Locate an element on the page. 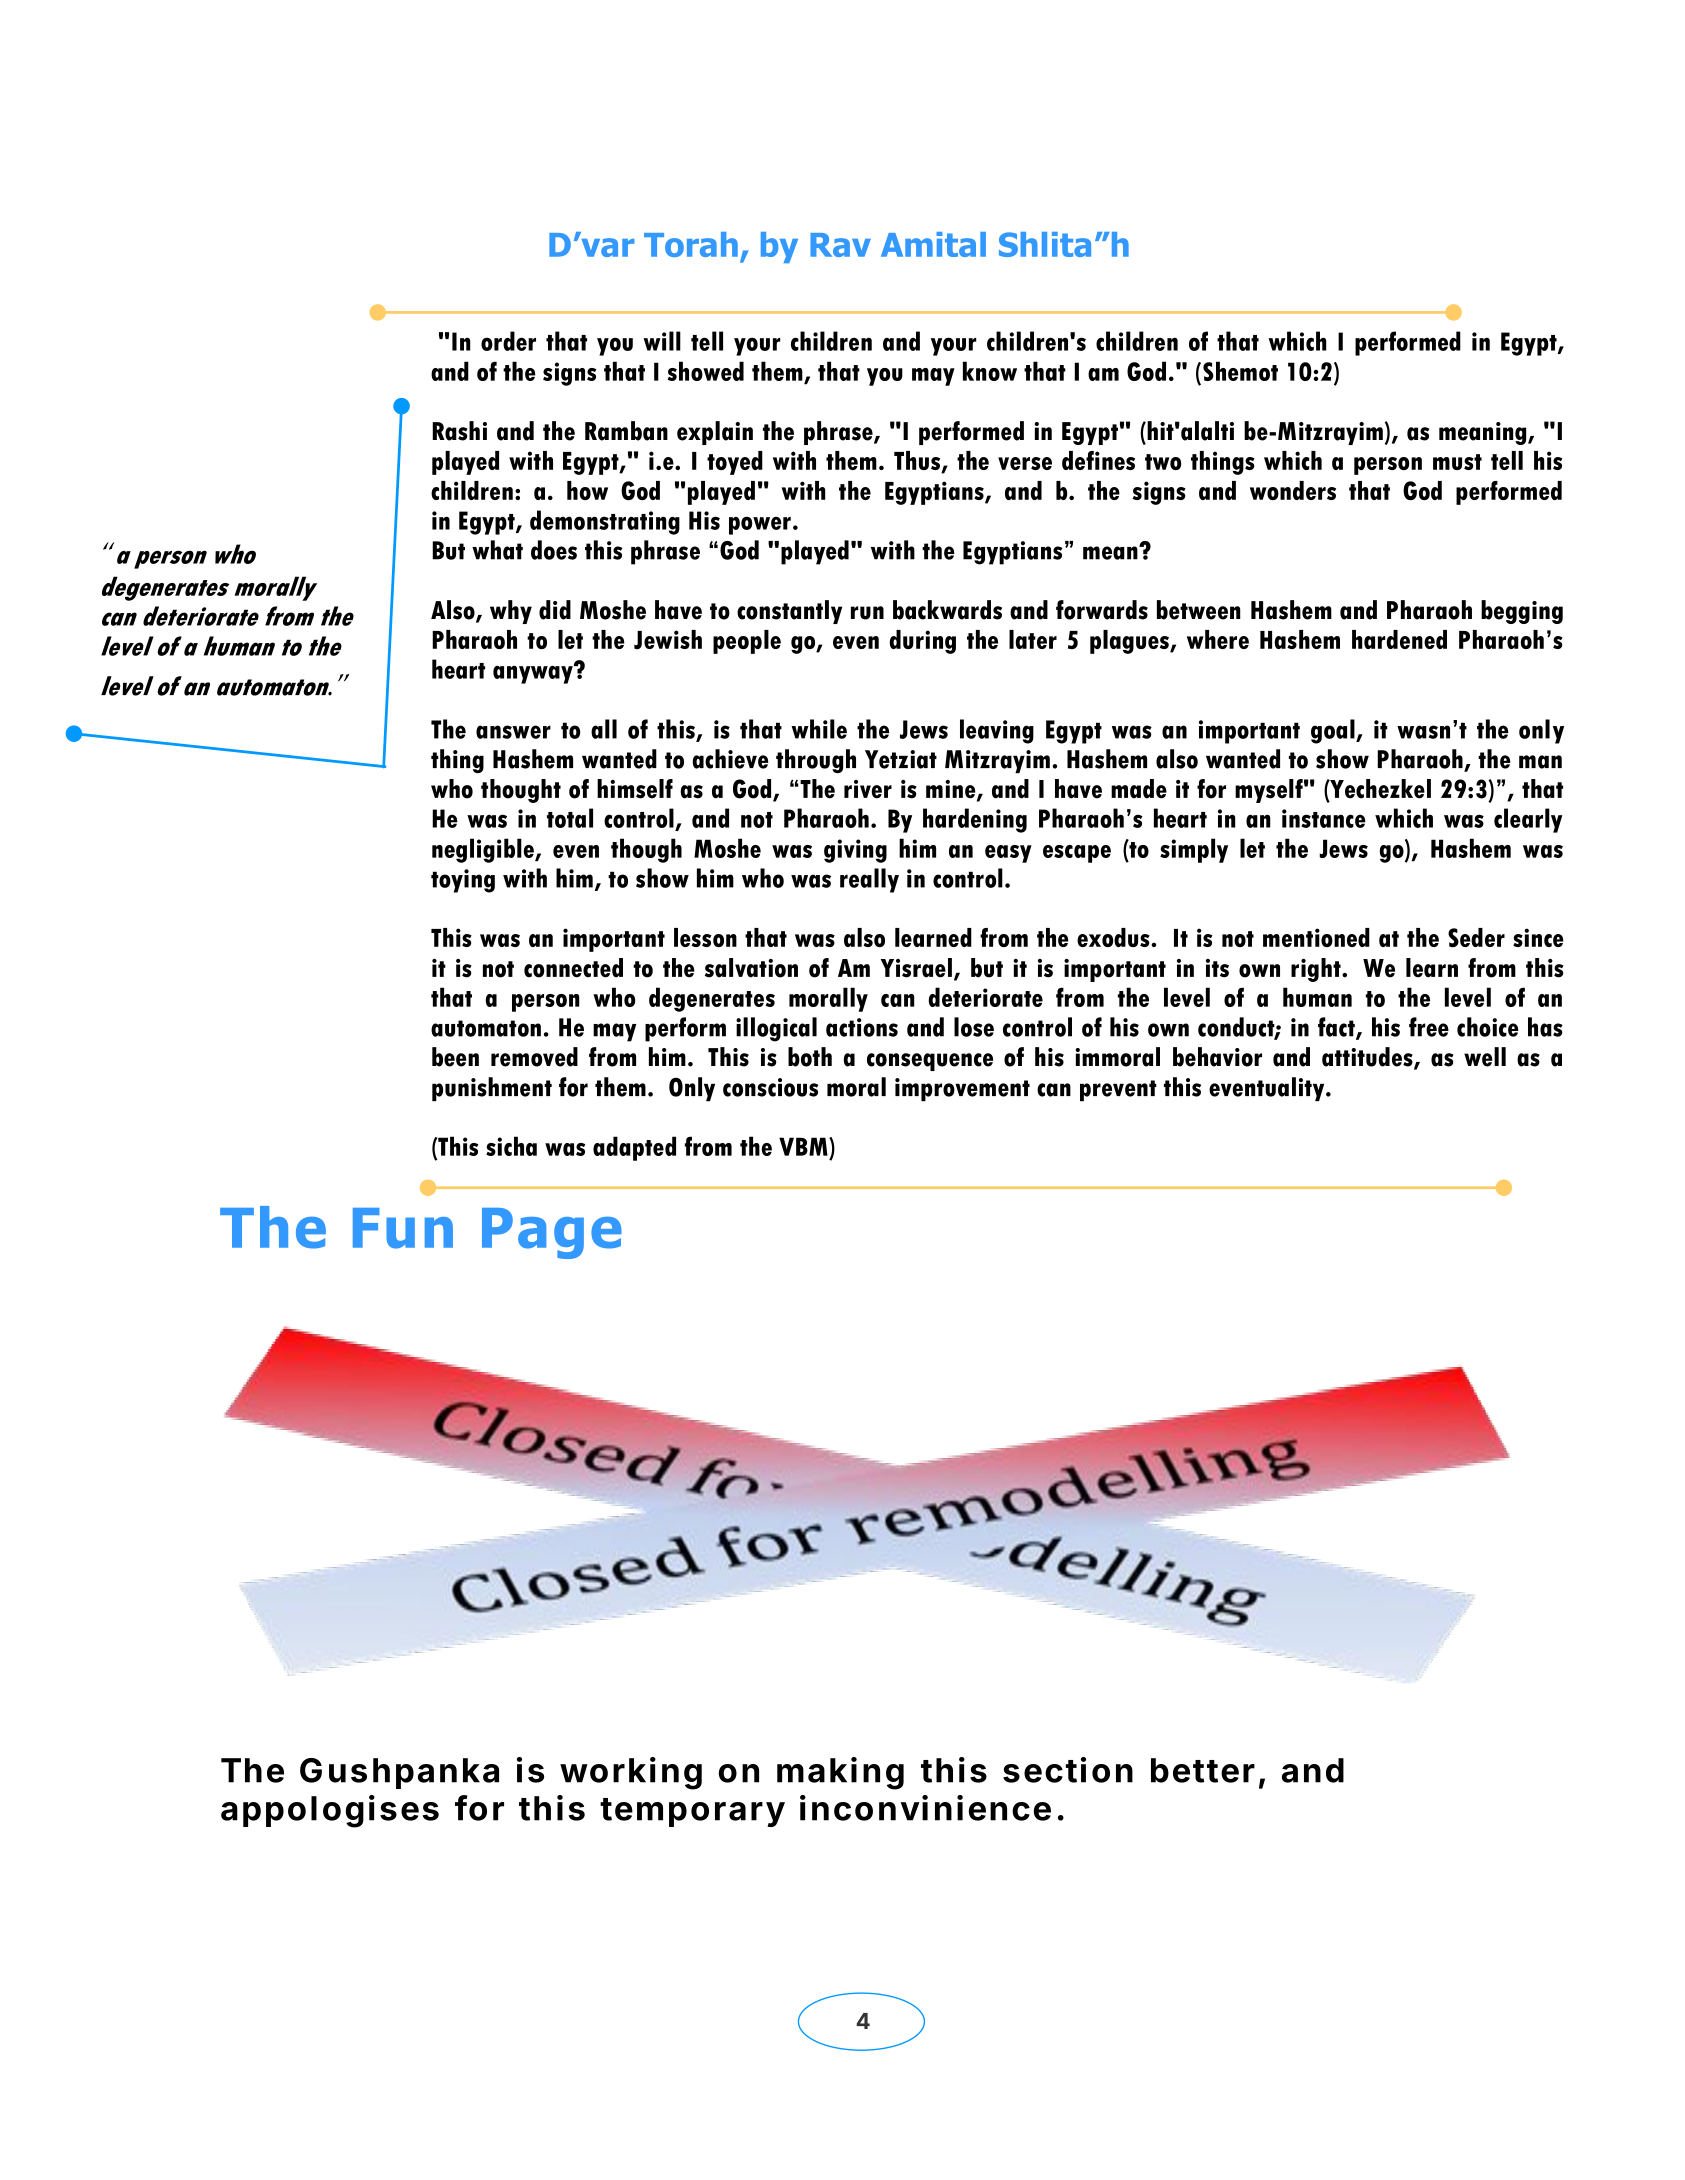 The height and width of the page is (2180, 1685). Page is located at coordinates (552, 1233).
